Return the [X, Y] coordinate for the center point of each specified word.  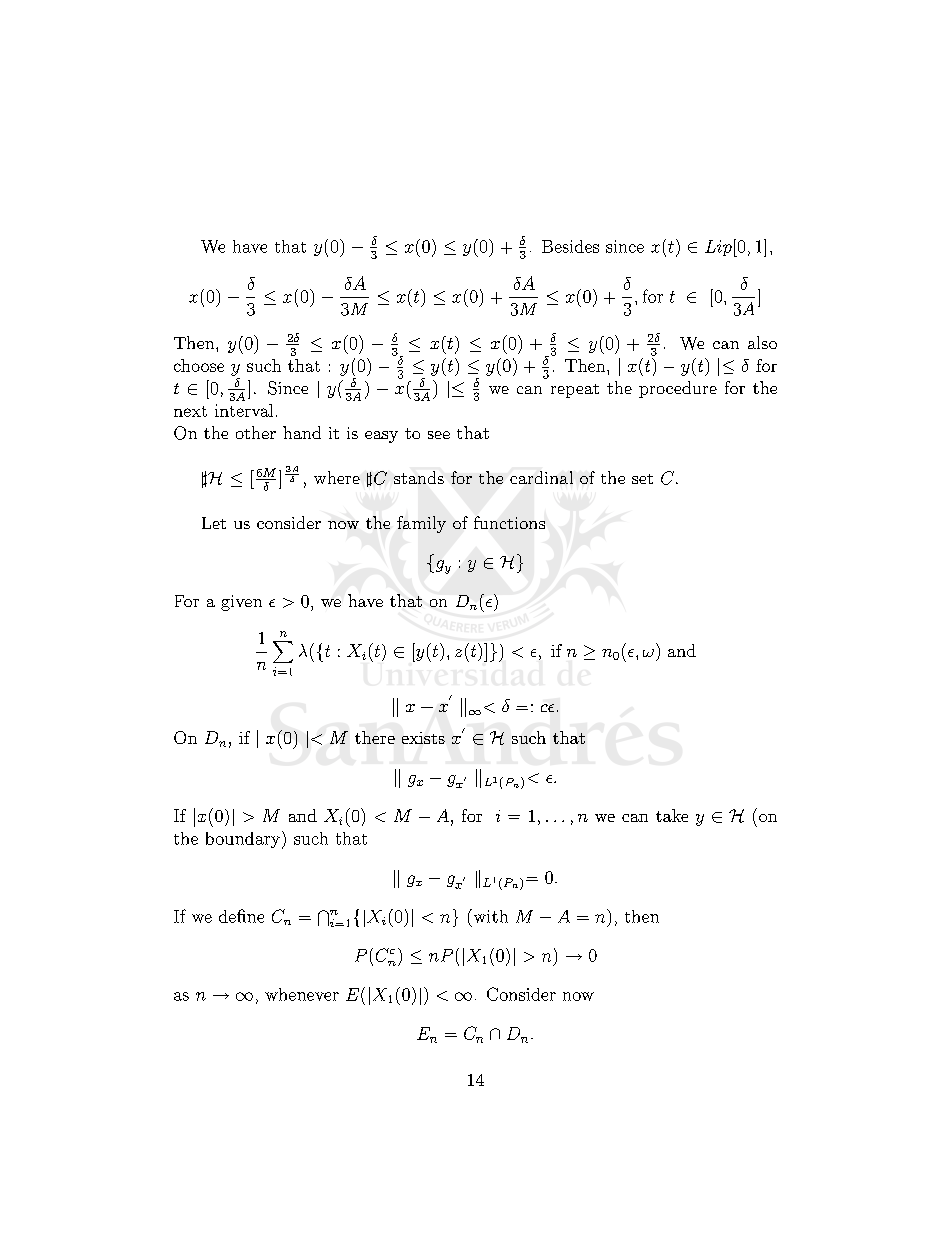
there [375, 737]
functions [509, 522]
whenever [302, 994]
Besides [570, 246]
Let [214, 523]
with [489, 916]
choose [199, 365]
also [762, 342]
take [672, 815]
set [642, 479]
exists [423, 738]
